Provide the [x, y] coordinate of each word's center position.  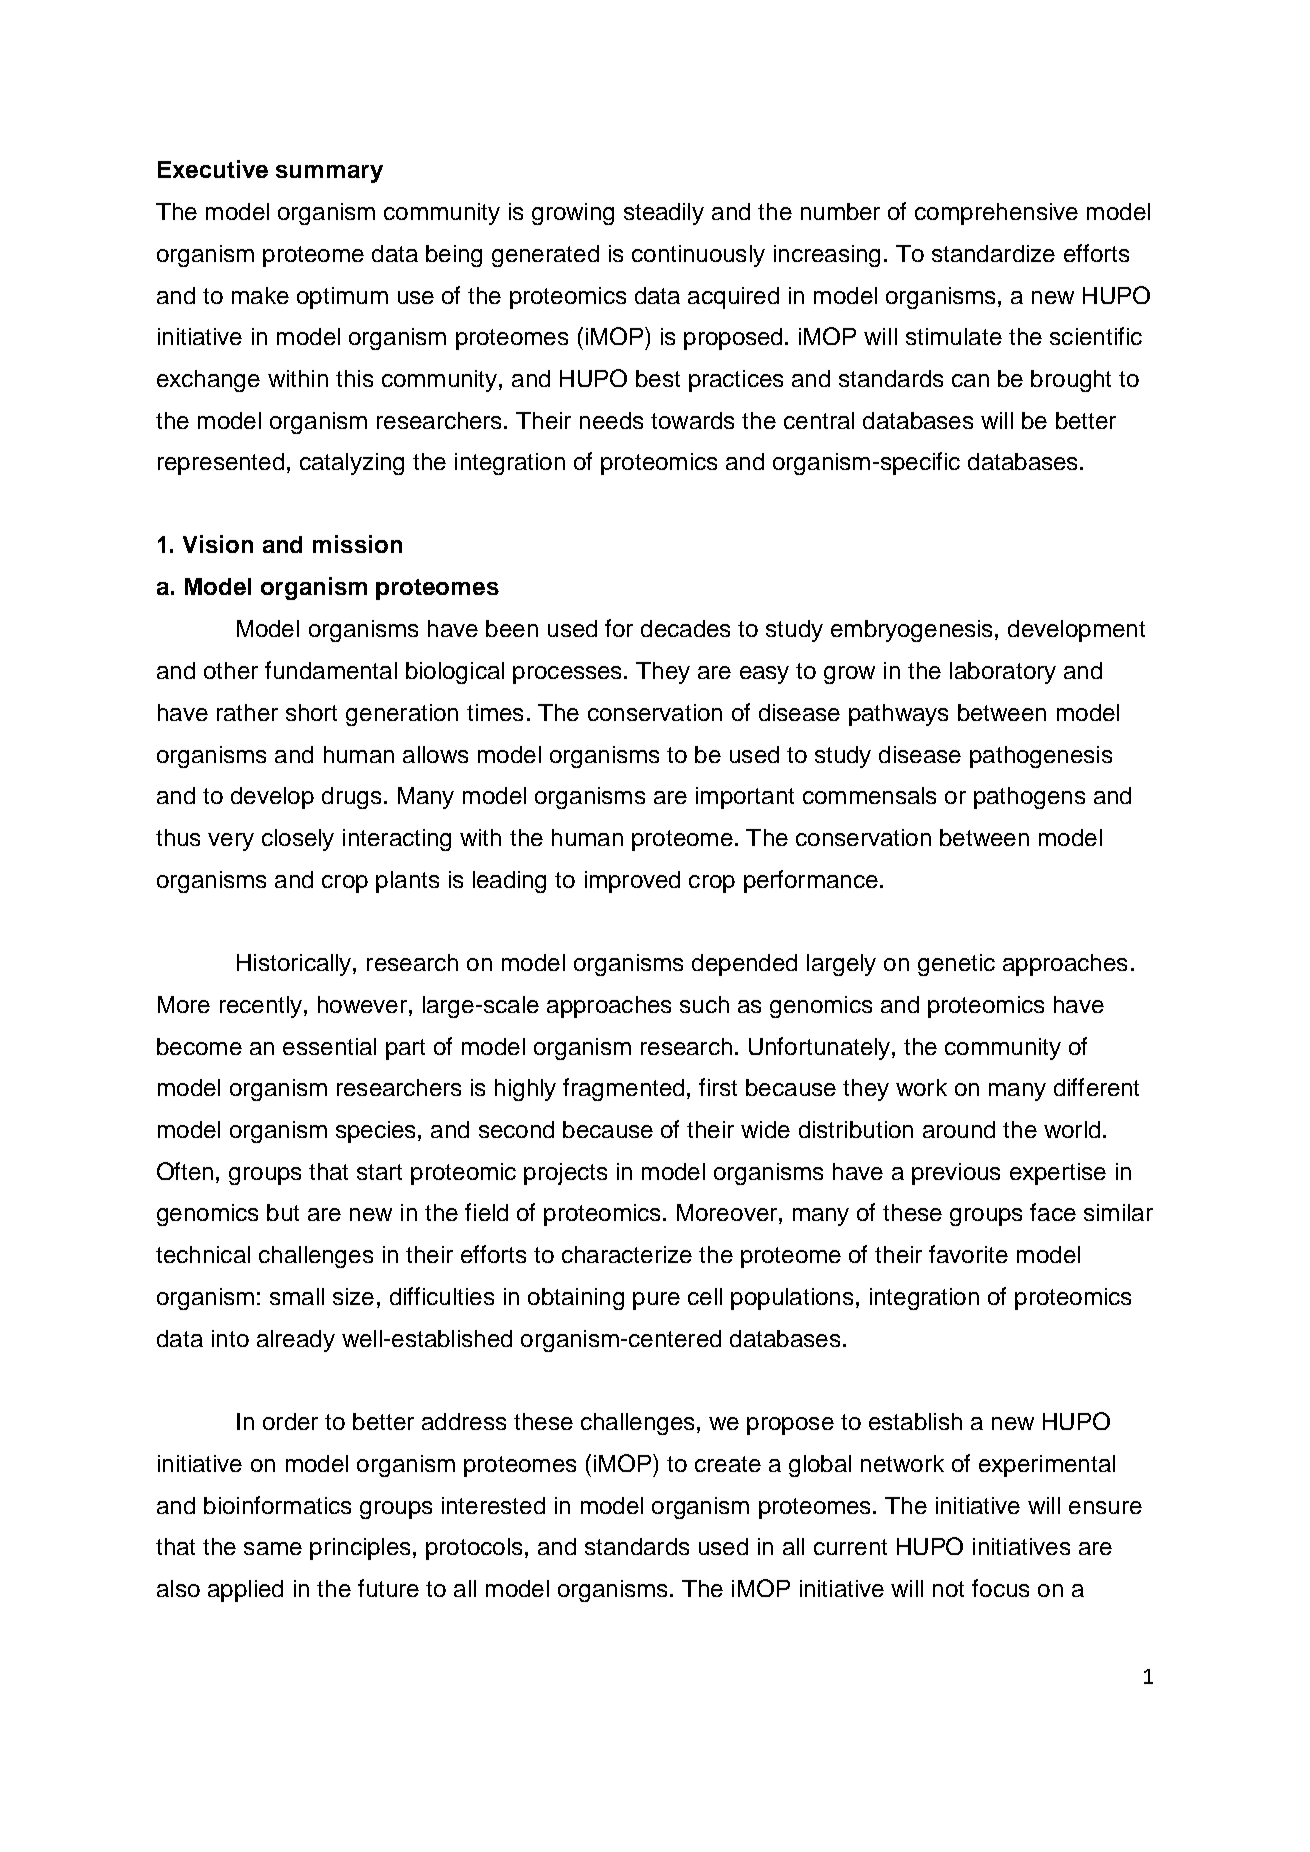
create [728, 1464]
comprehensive [996, 214]
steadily [664, 214]
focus [1000, 1588]
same [273, 1548]
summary [329, 174]
